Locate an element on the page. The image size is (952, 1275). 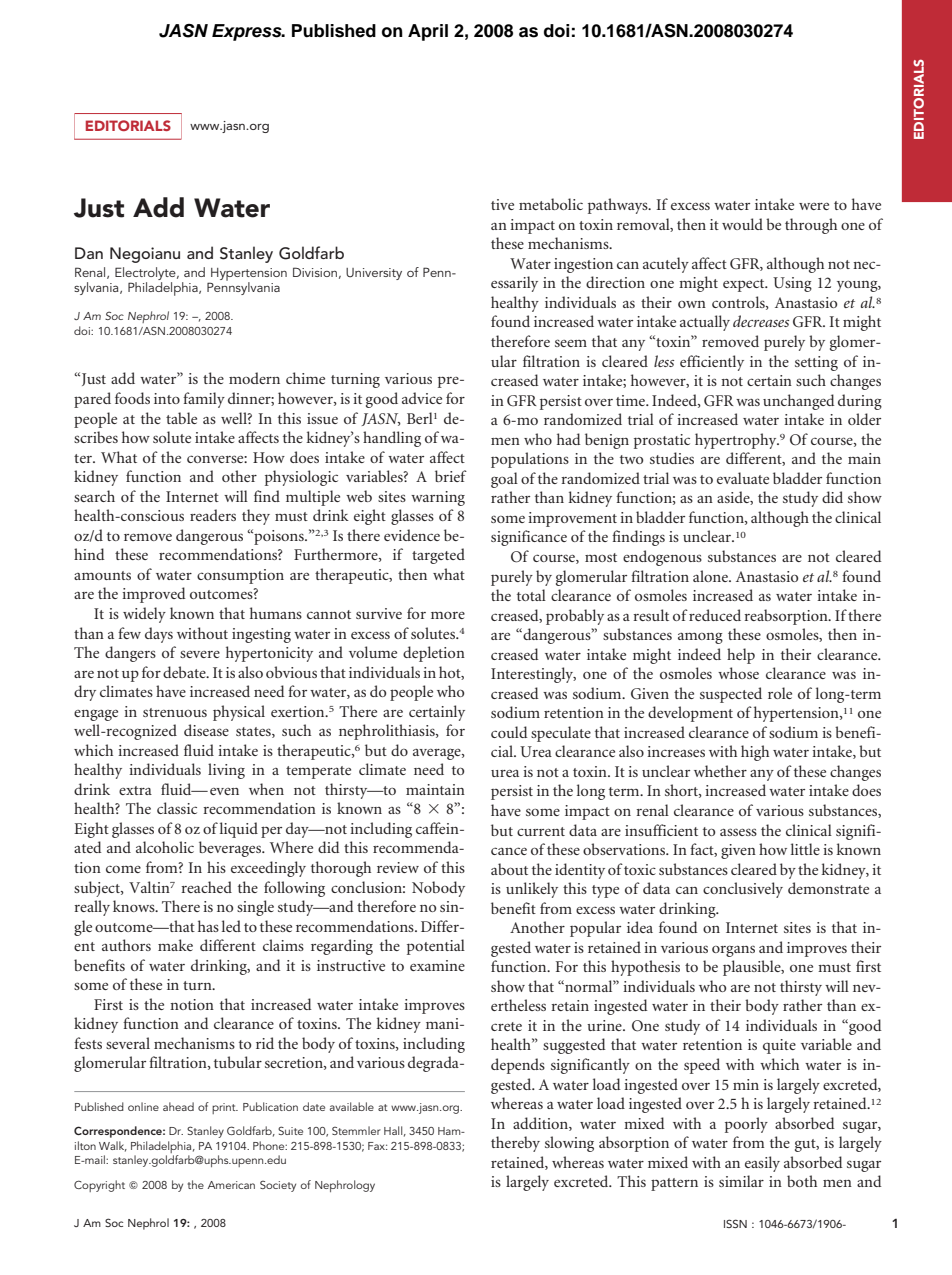
American is located at coordinates (231, 1185).
